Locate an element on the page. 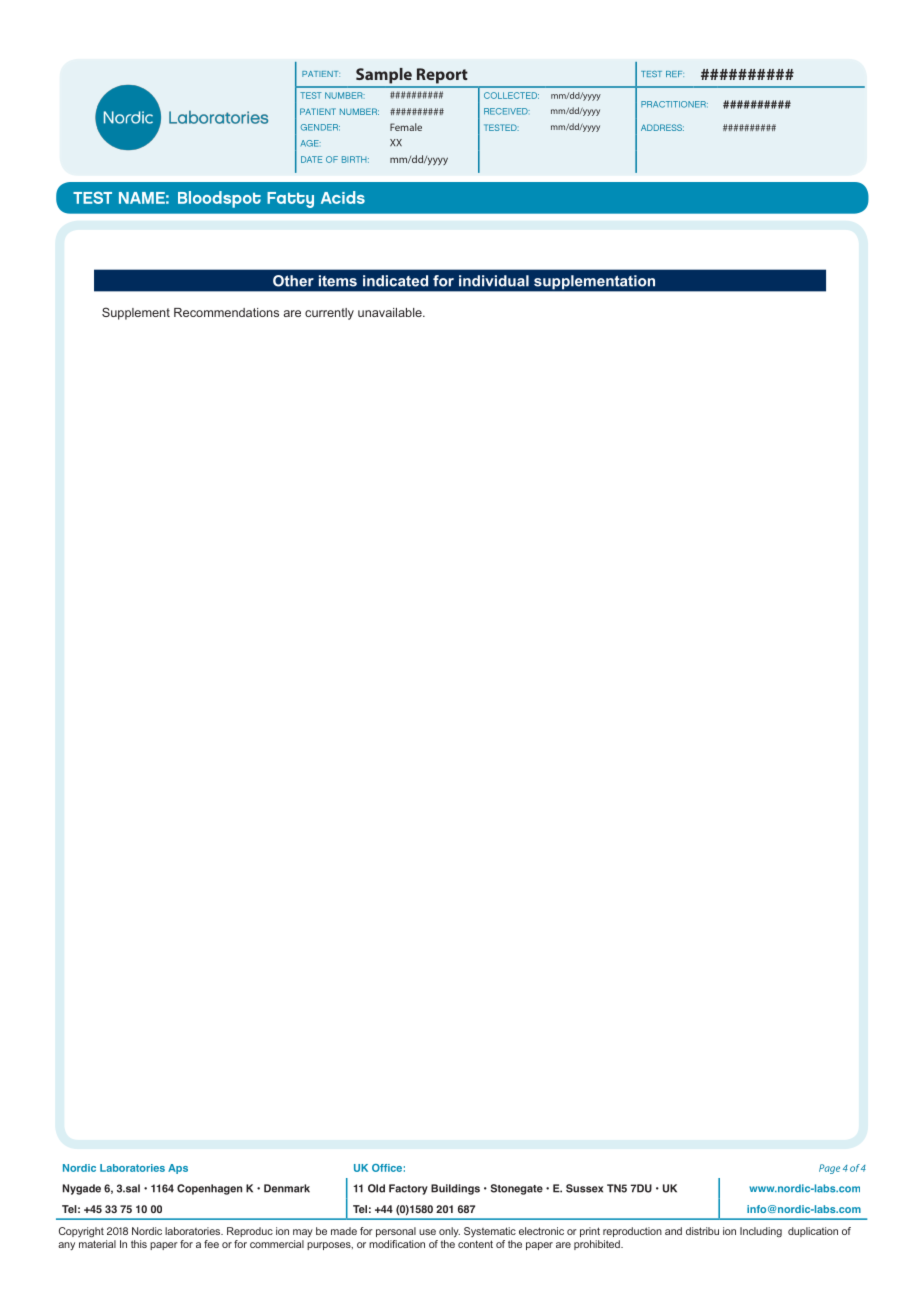  unavailable is located at coordinates (391, 312).
